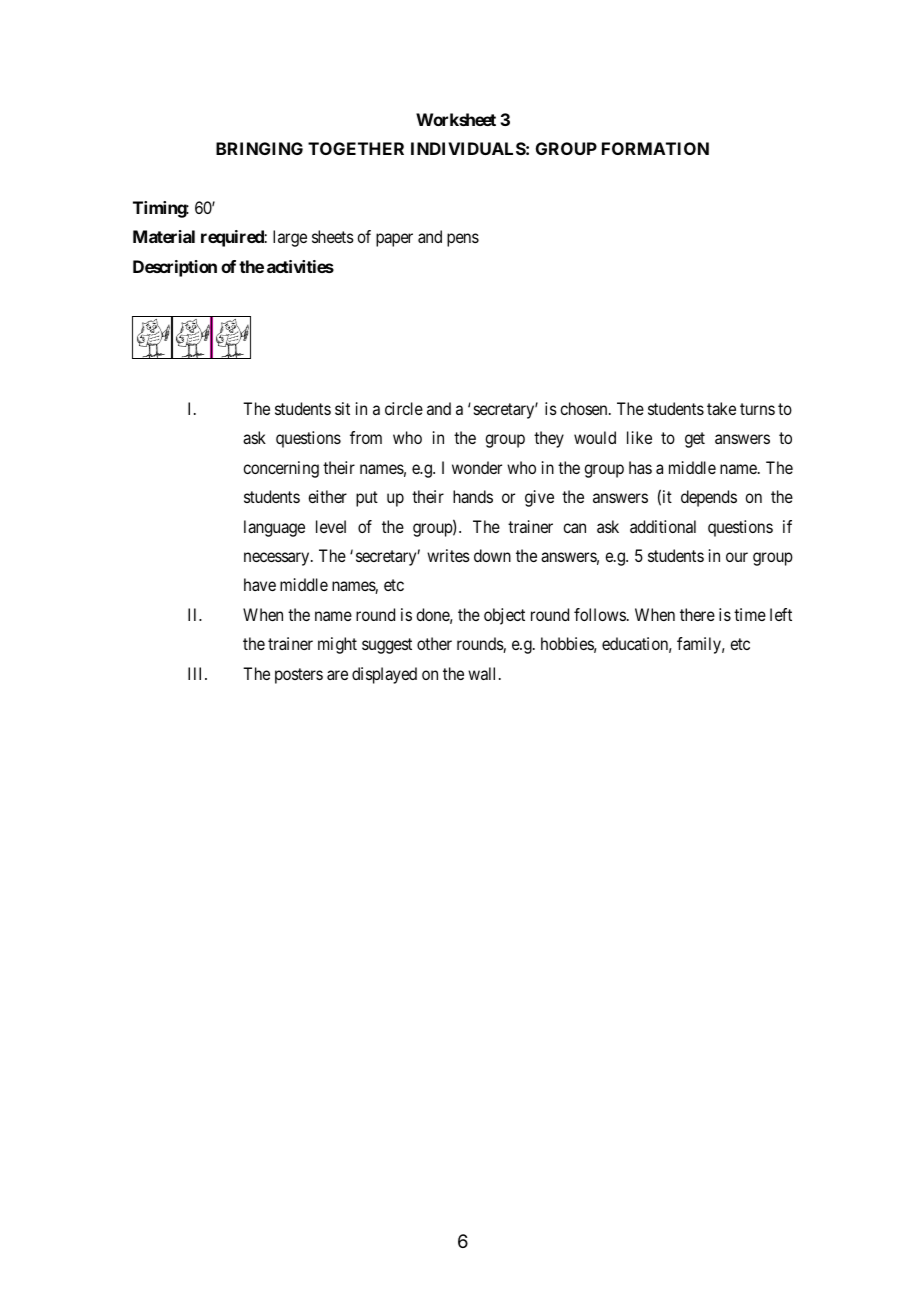  I want to click on necessary, so click(278, 559).
